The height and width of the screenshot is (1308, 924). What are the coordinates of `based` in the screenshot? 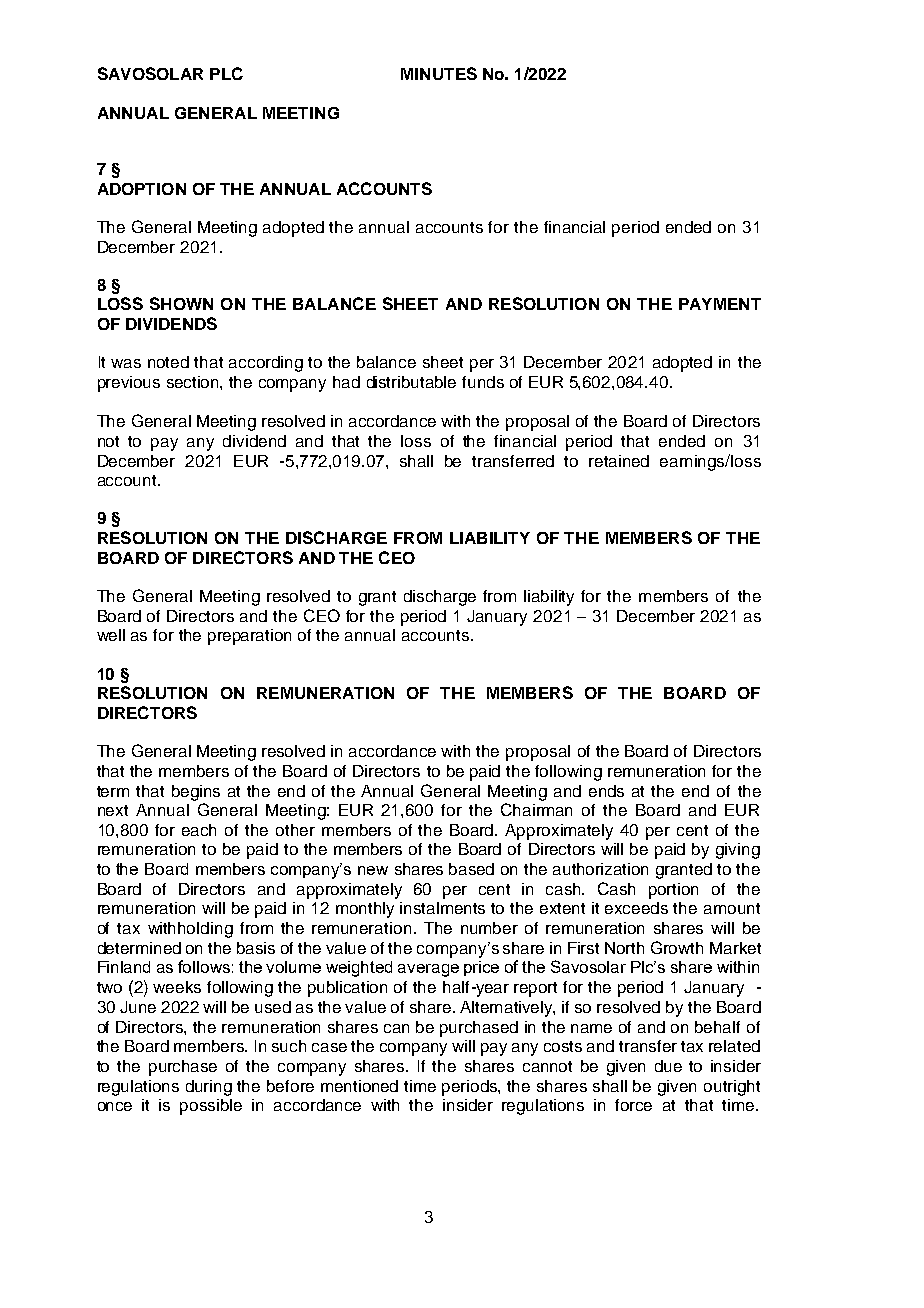 It's located at (471, 869).
